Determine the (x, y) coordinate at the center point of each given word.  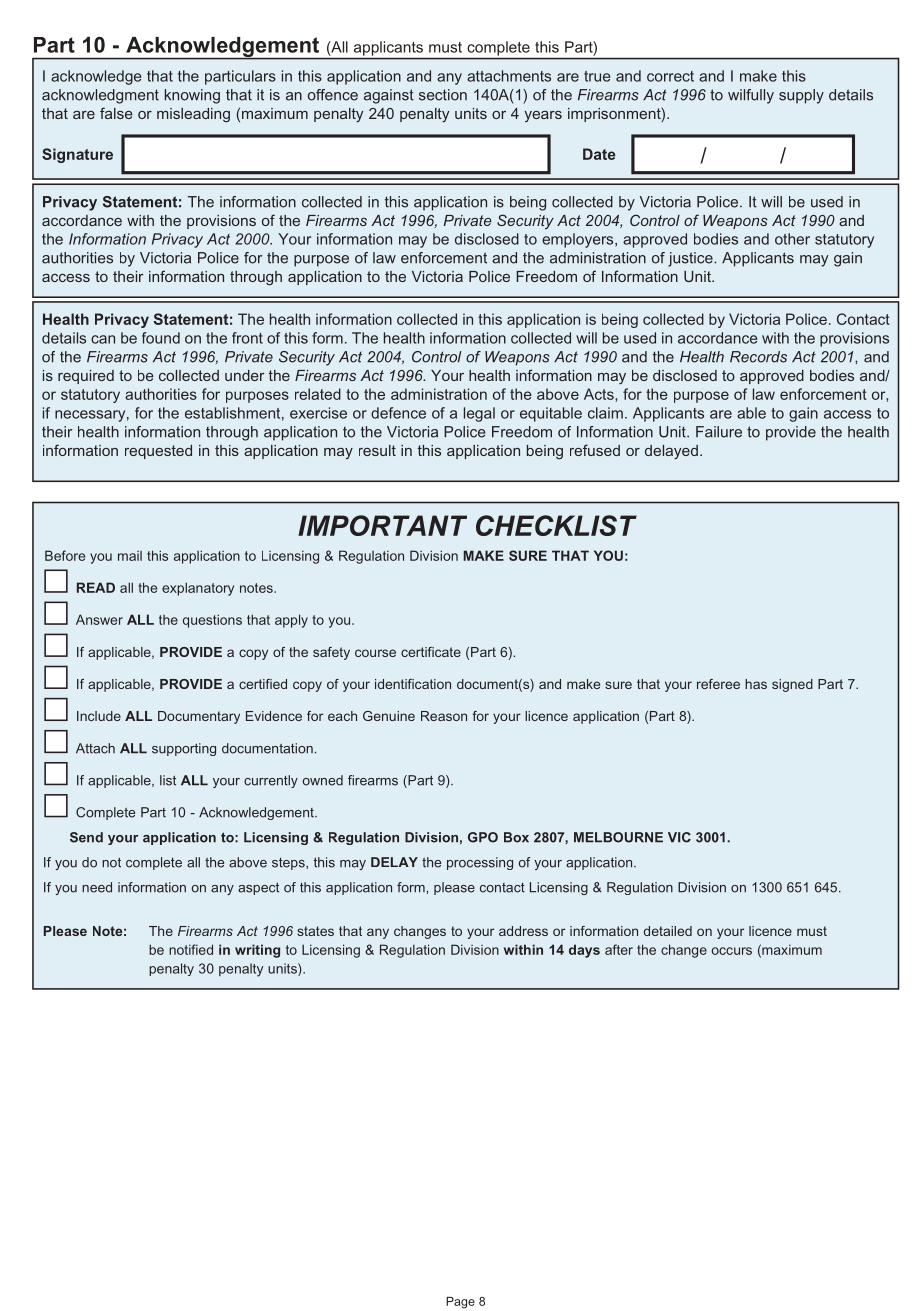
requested (158, 452)
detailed (668, 931)
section (443, 95)
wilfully (751, 96)
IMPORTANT (382, 525)
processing (480, 863)
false (116, 113)
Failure (719, 432)
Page (460, 1303)
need (97, 887)
